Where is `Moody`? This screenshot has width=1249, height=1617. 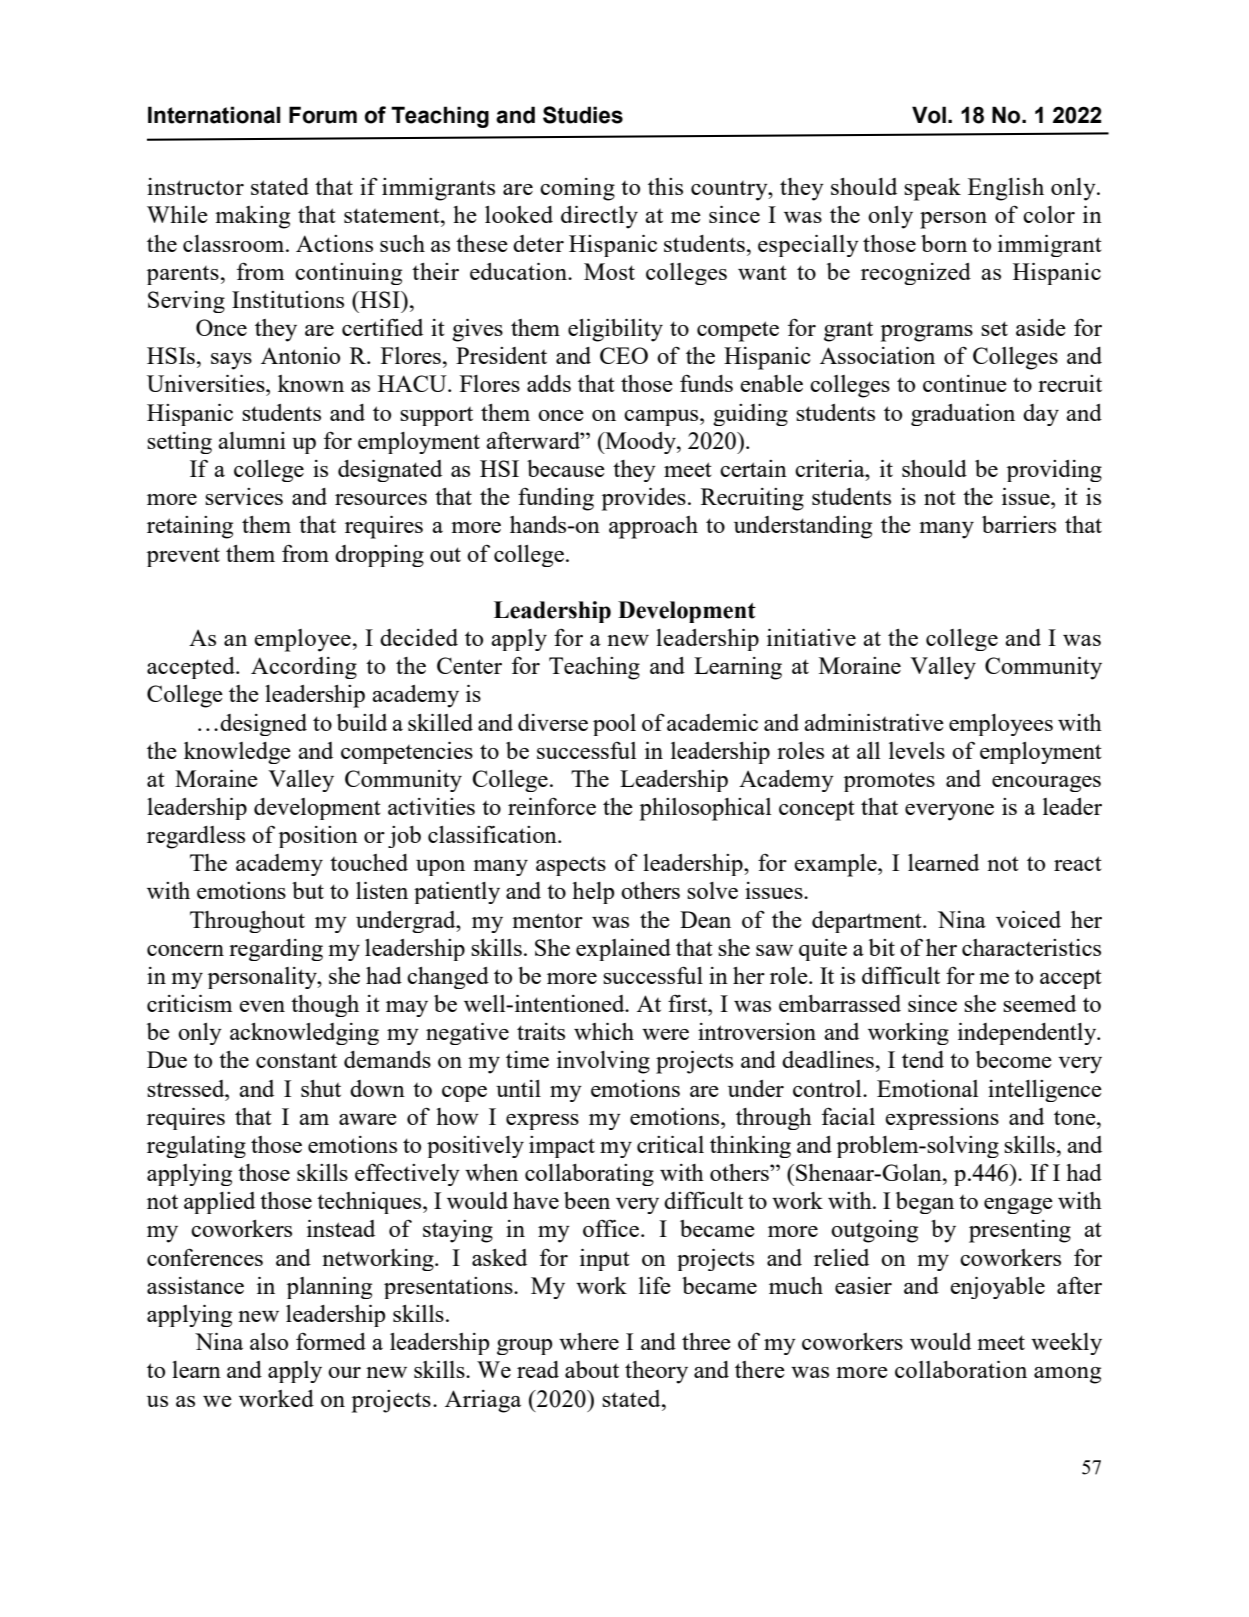 Moody is located at coordinates (640, 443).
